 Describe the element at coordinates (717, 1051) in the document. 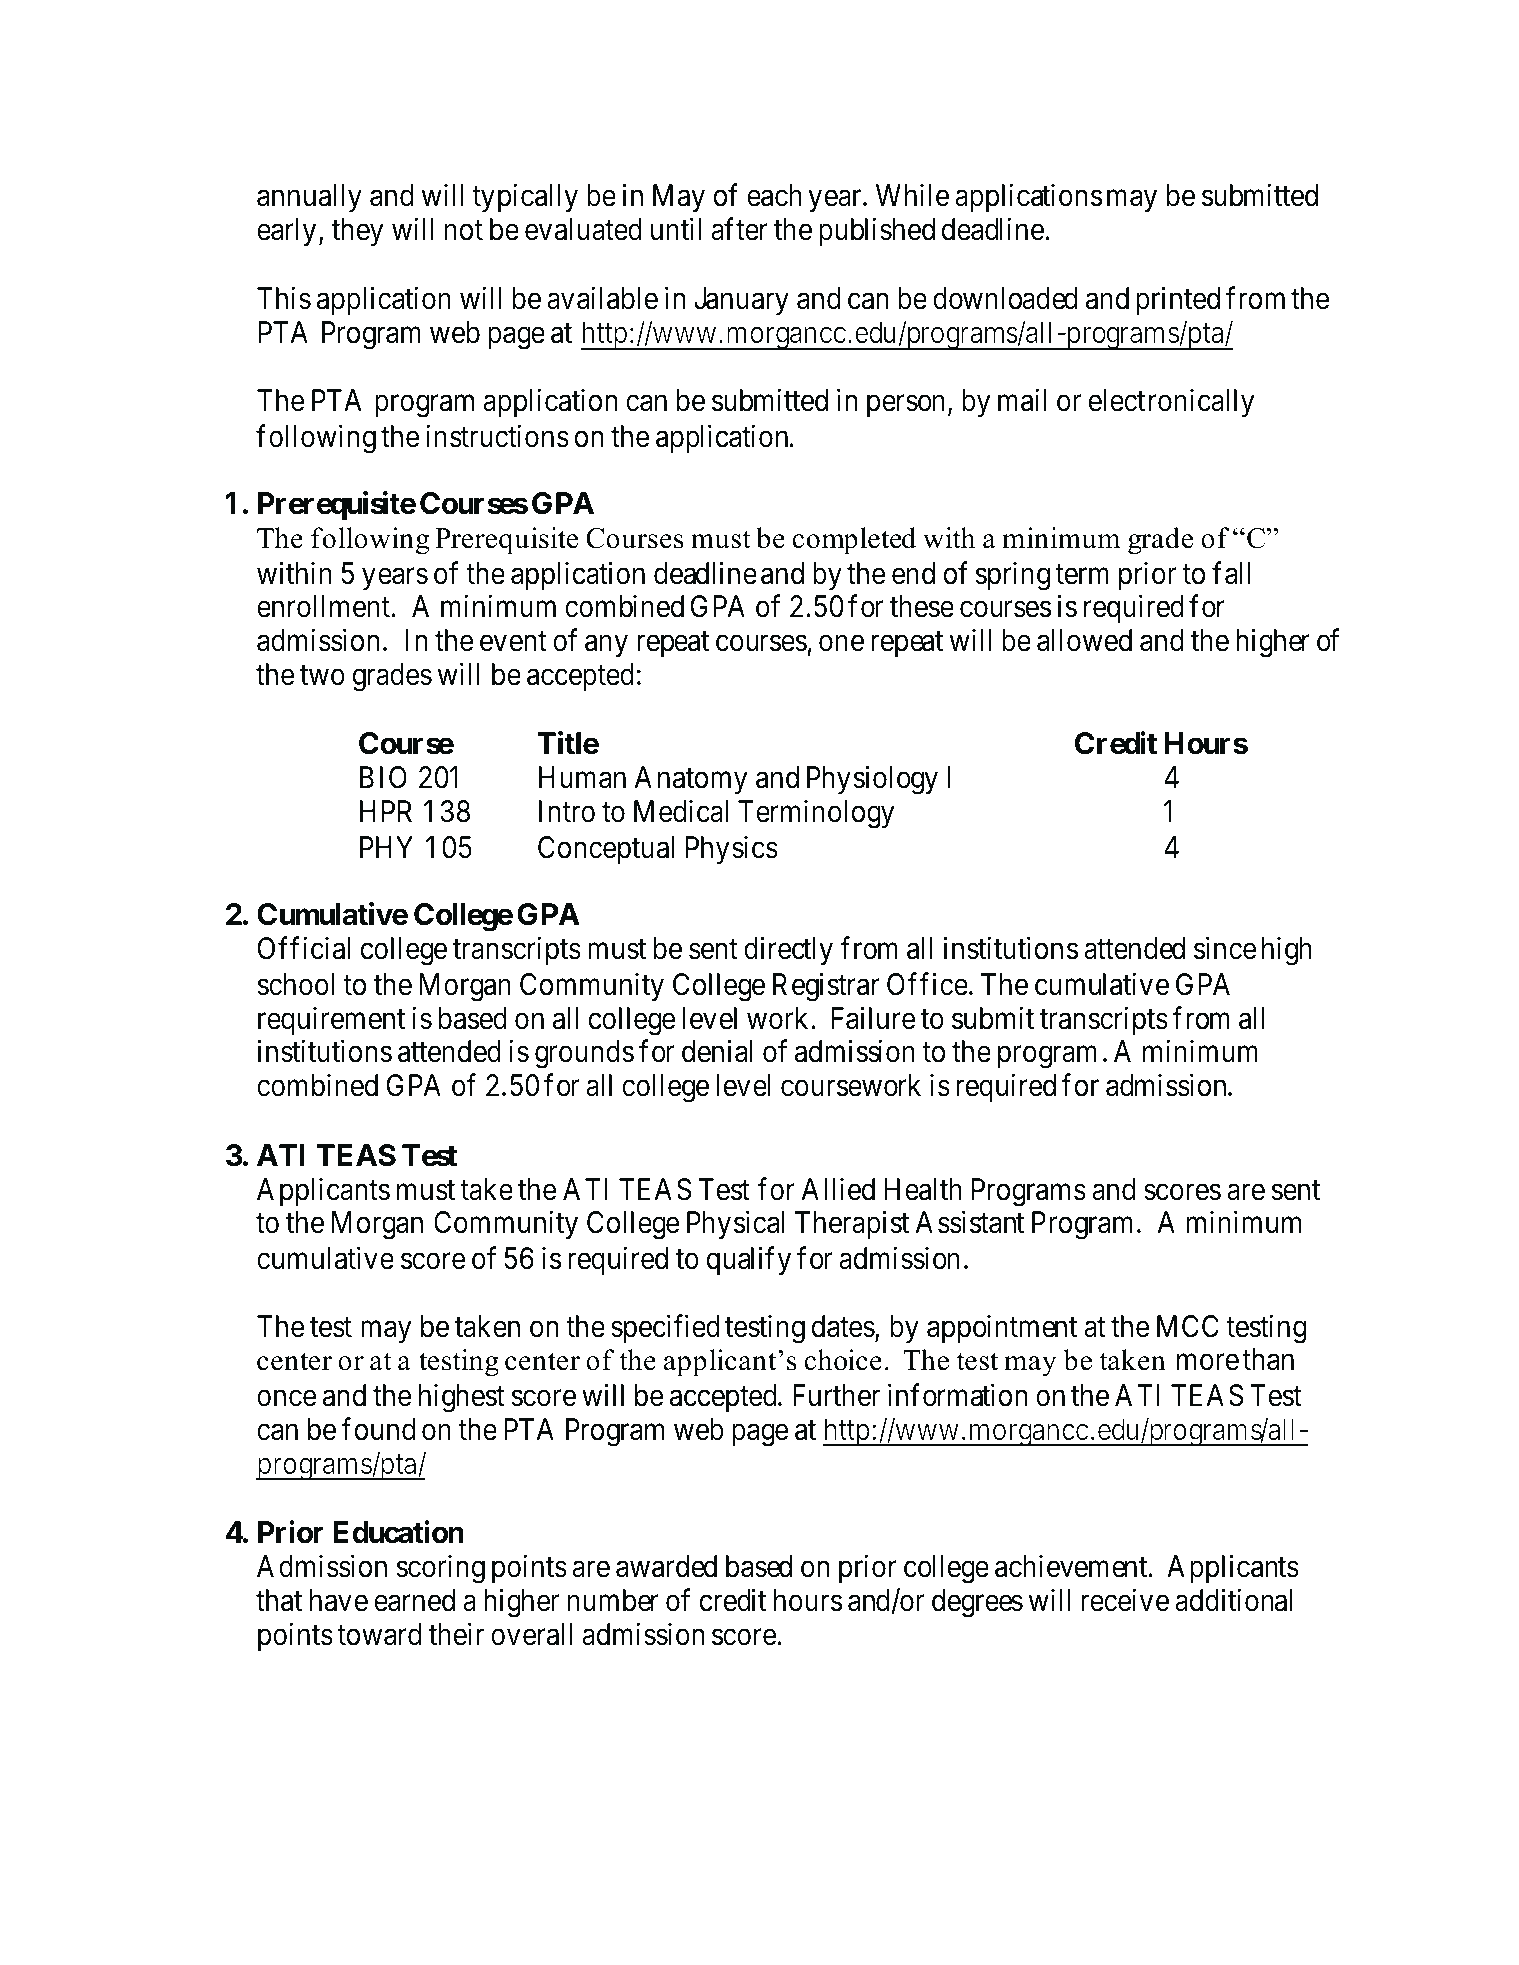

I see `denial` at that location.
